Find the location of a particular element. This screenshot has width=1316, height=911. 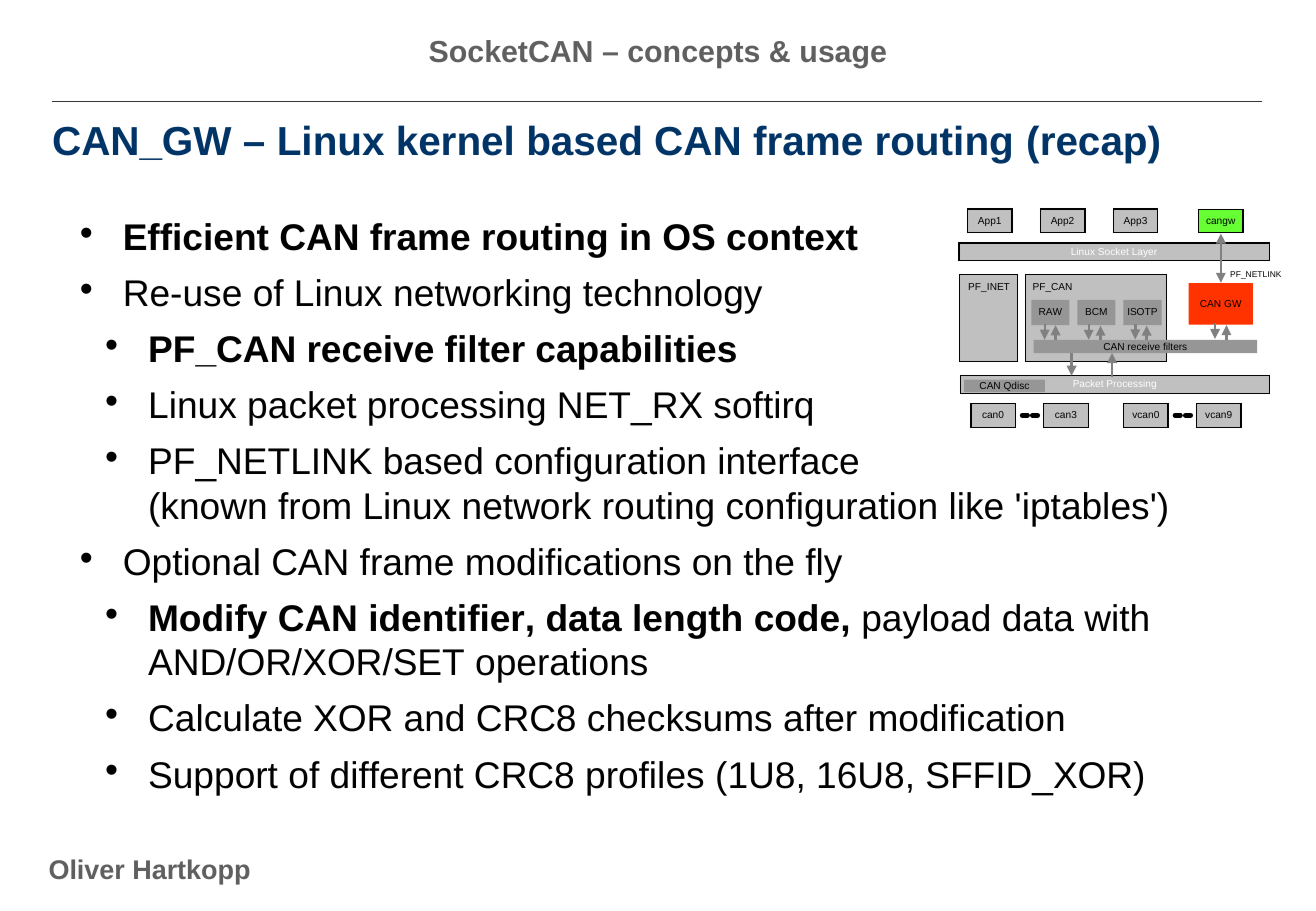

interface is located at coordinates (788, 461).
